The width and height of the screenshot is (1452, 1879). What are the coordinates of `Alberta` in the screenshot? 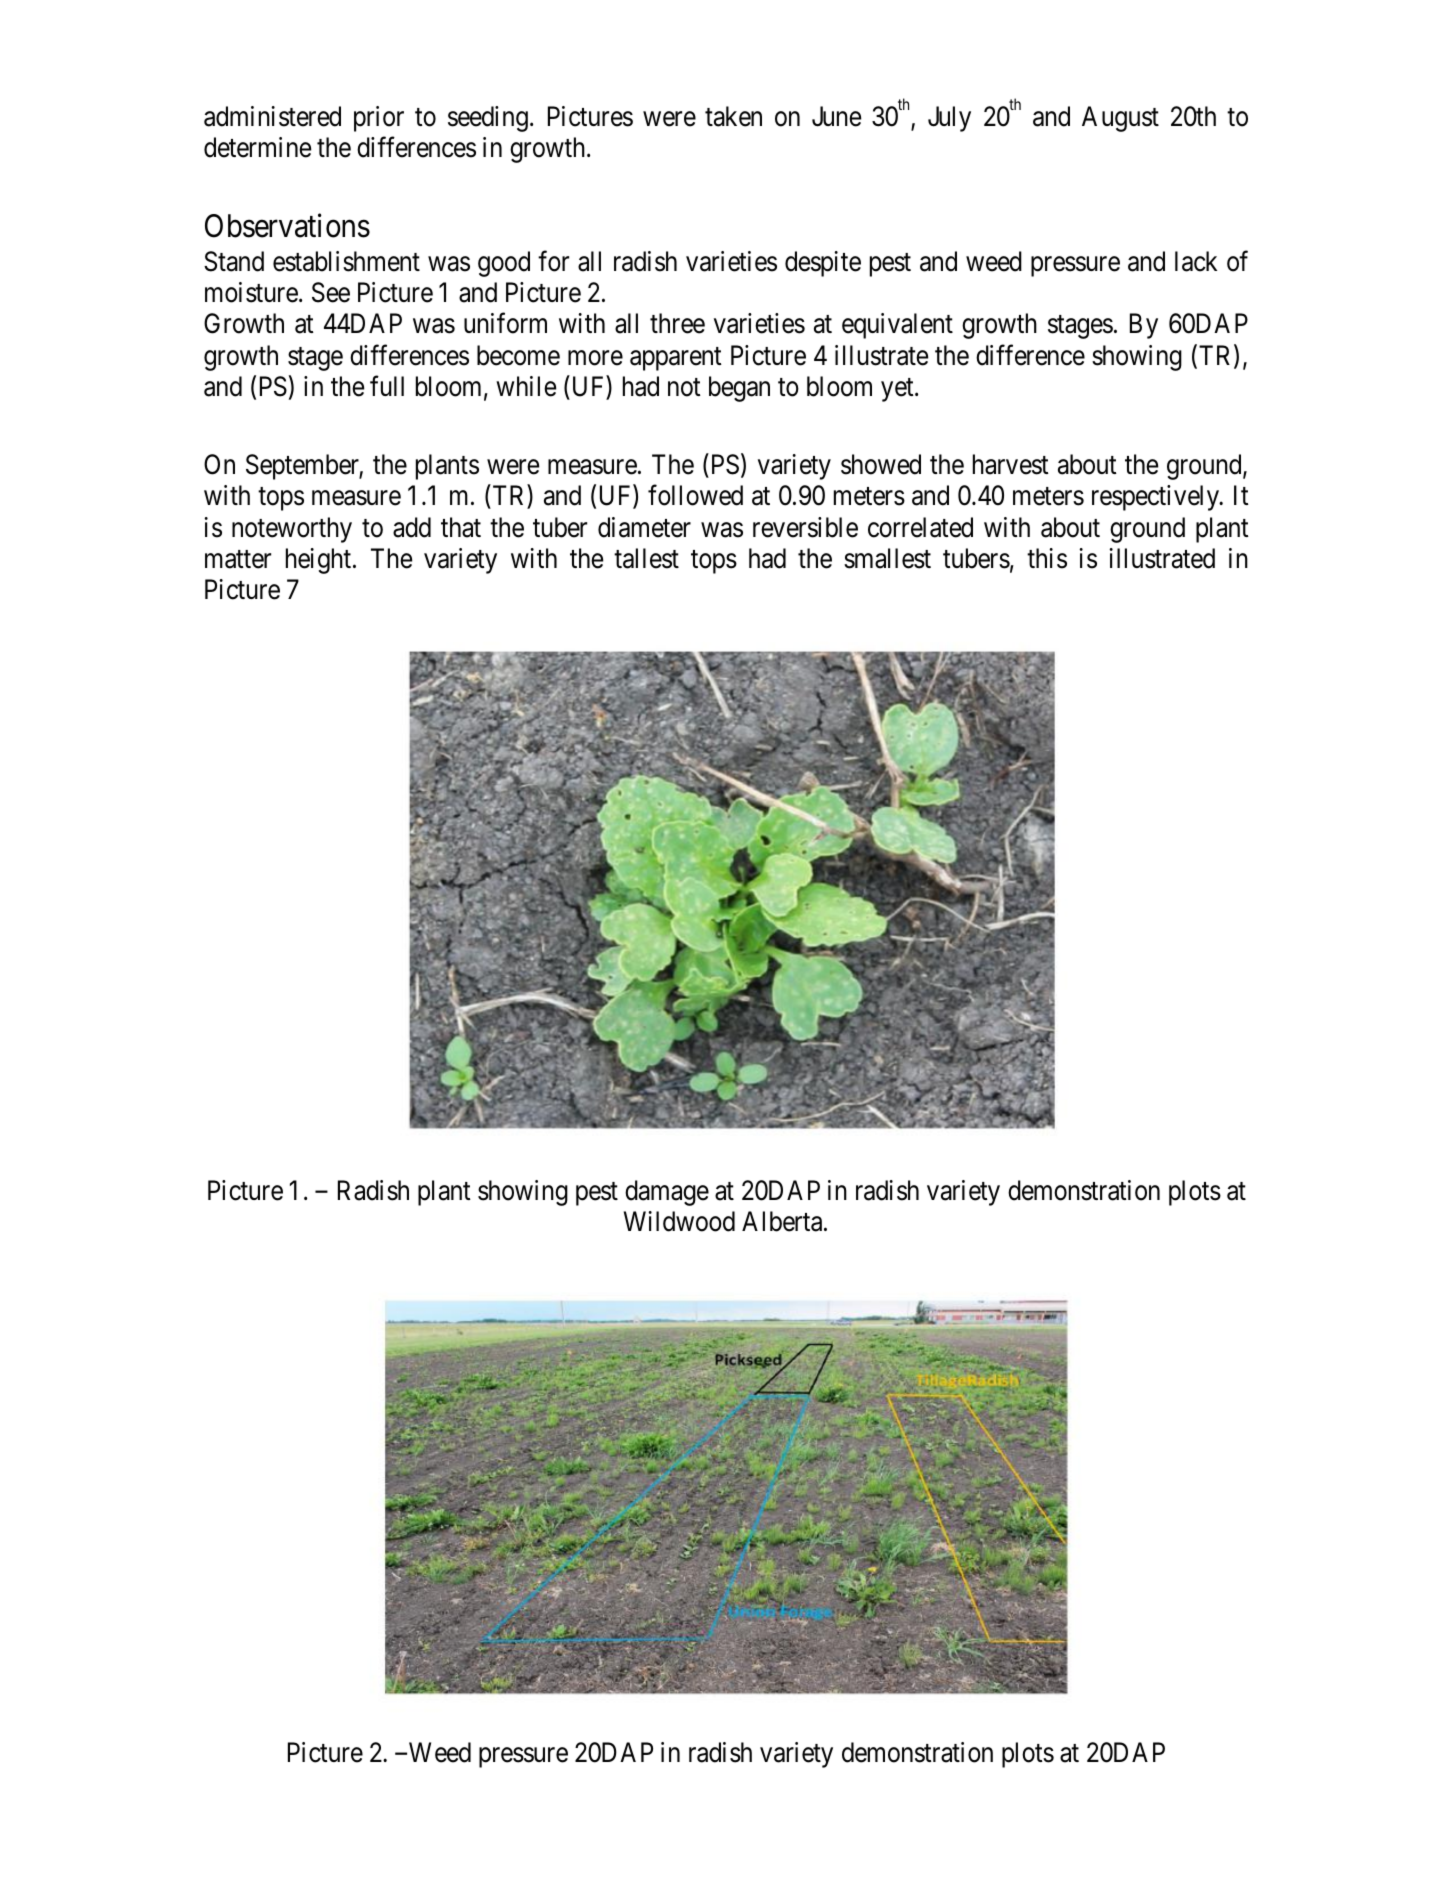 It's located at (783, 1221).
